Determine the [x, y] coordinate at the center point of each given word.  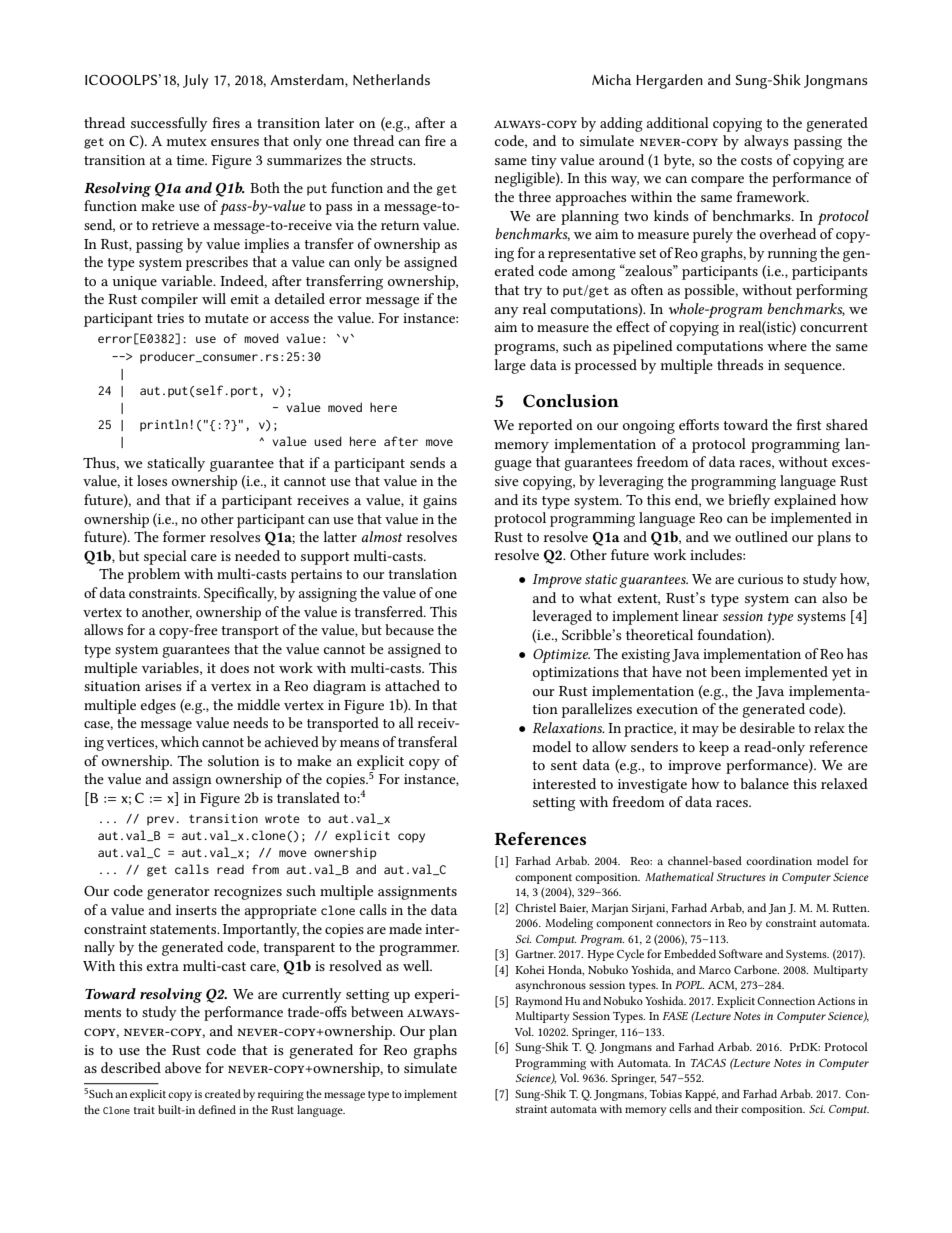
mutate [227, 318]
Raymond [539, 1002]
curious [760, 579]
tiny [544, 162]
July [196, 81]
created [223, 1093]
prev [162, 821]
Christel [535, 907]
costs [756, 160]
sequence [814, 368]
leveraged [562, 617]
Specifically [240, 594]
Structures [741, 877]
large [510, 366]
